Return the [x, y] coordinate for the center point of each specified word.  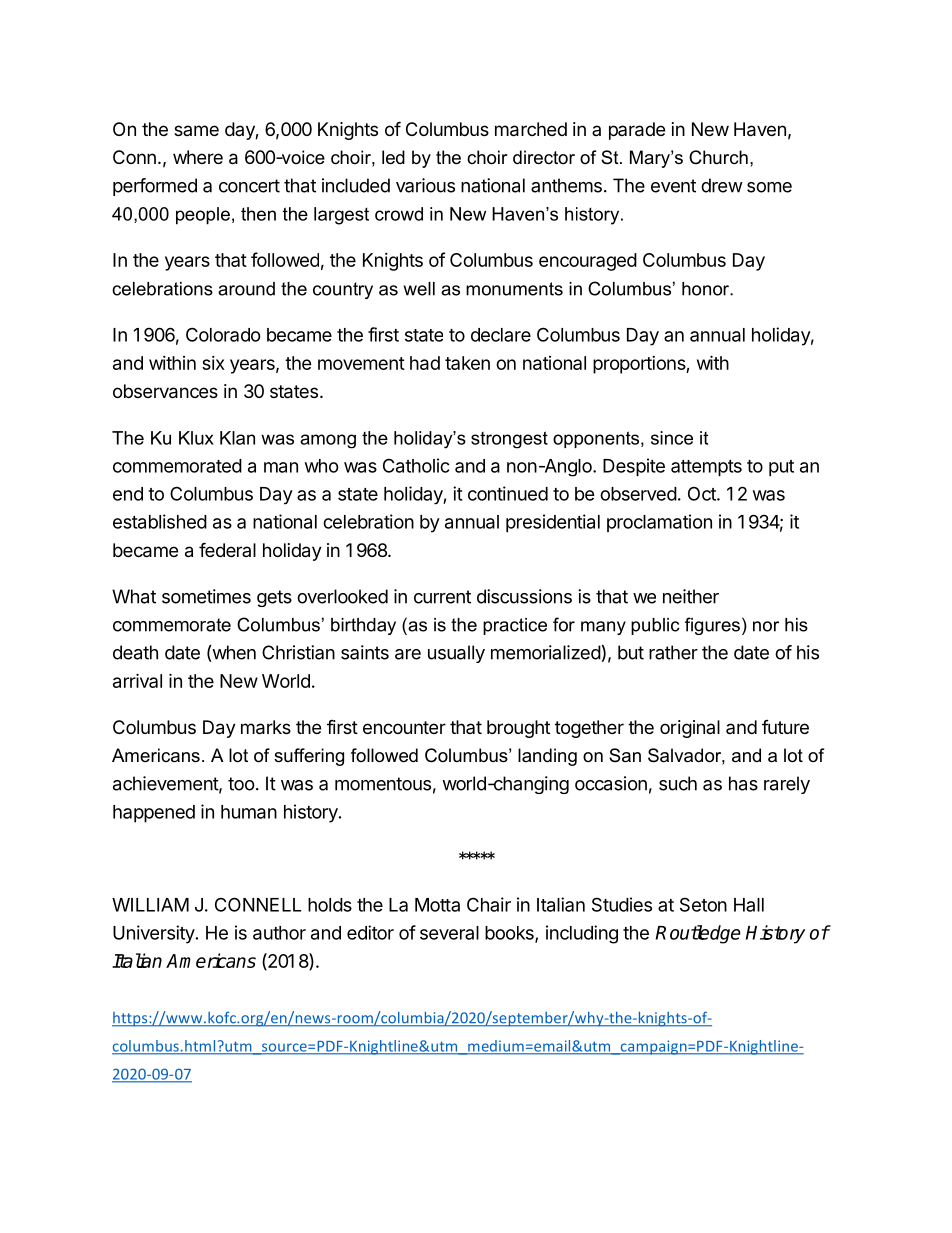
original [690, 729]
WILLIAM [150, 905]
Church [718, 157]
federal [227, 549]
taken [467, 363]
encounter [404, 727]
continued [508, 493]
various [425, 185]
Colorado [223, 334]
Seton [703, 904]
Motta [437, 905]
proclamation [659, 523]
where [198, 157]
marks [266, 727]
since [672, 438]
